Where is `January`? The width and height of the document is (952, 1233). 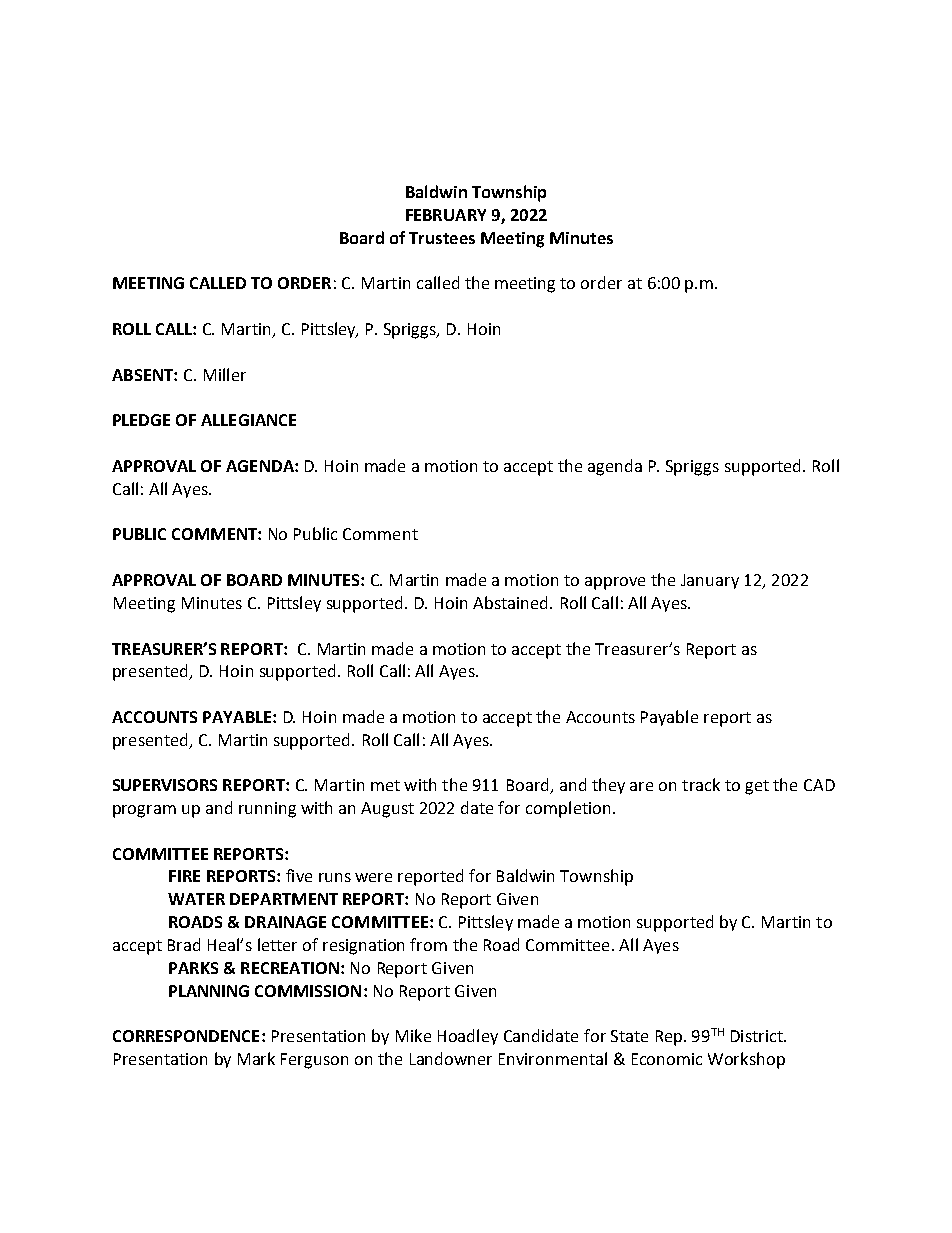
January is located at coordinates (710, 581).
